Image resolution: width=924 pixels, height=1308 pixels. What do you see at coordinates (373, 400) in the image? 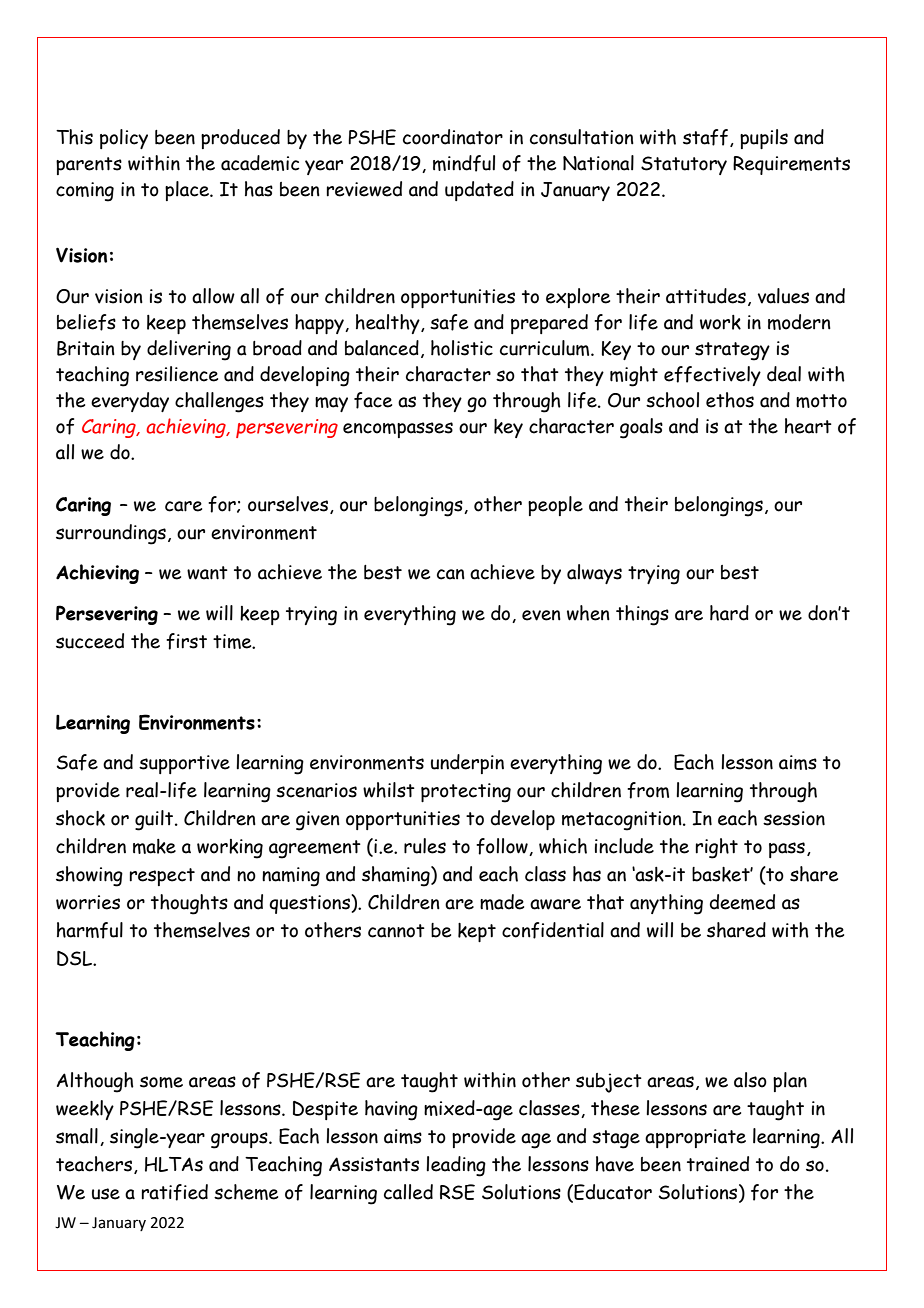
I see `face` at bounding box center [373, 400].
